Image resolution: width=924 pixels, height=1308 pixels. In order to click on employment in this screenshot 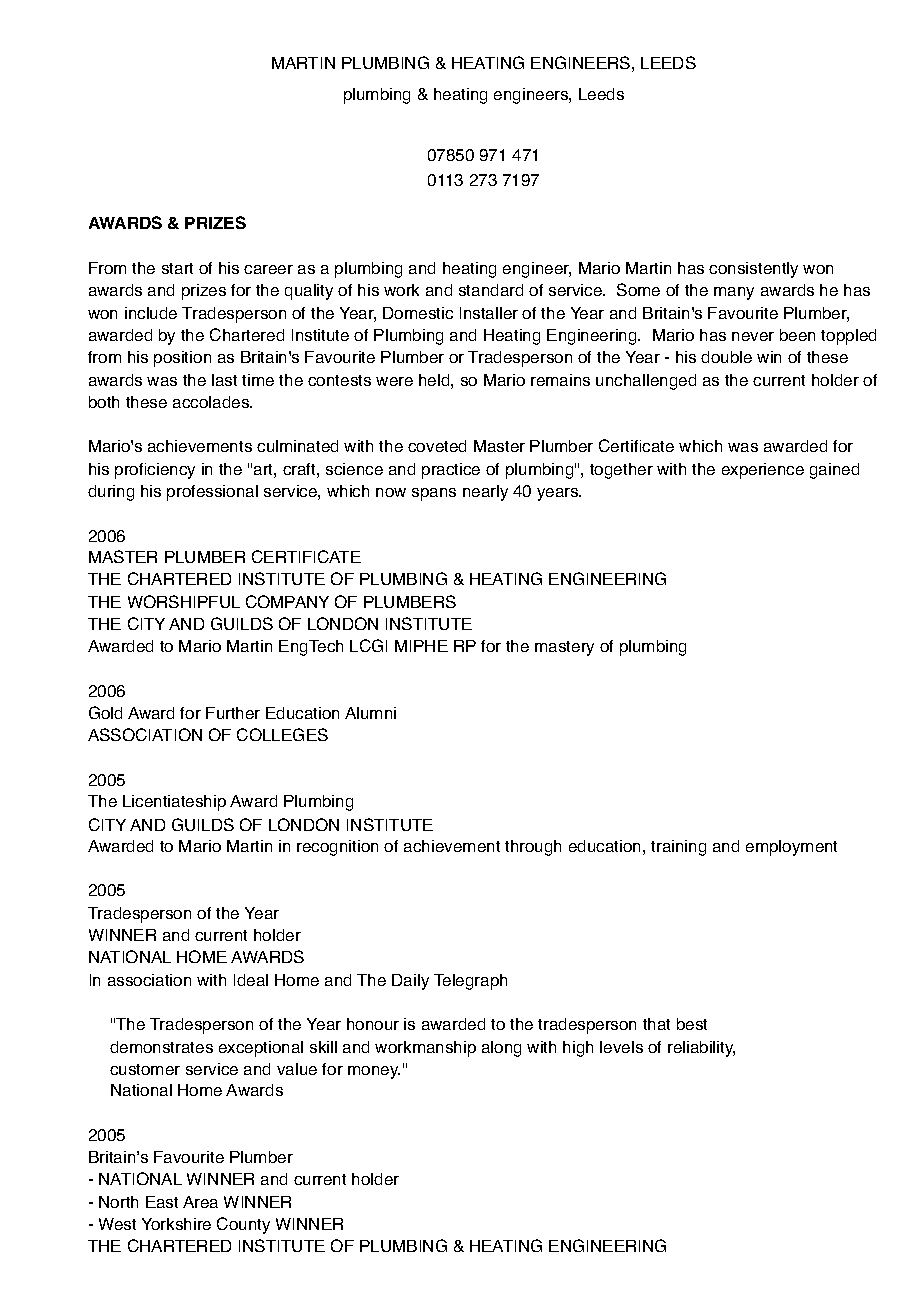, I will do `click(791, 848)`.
